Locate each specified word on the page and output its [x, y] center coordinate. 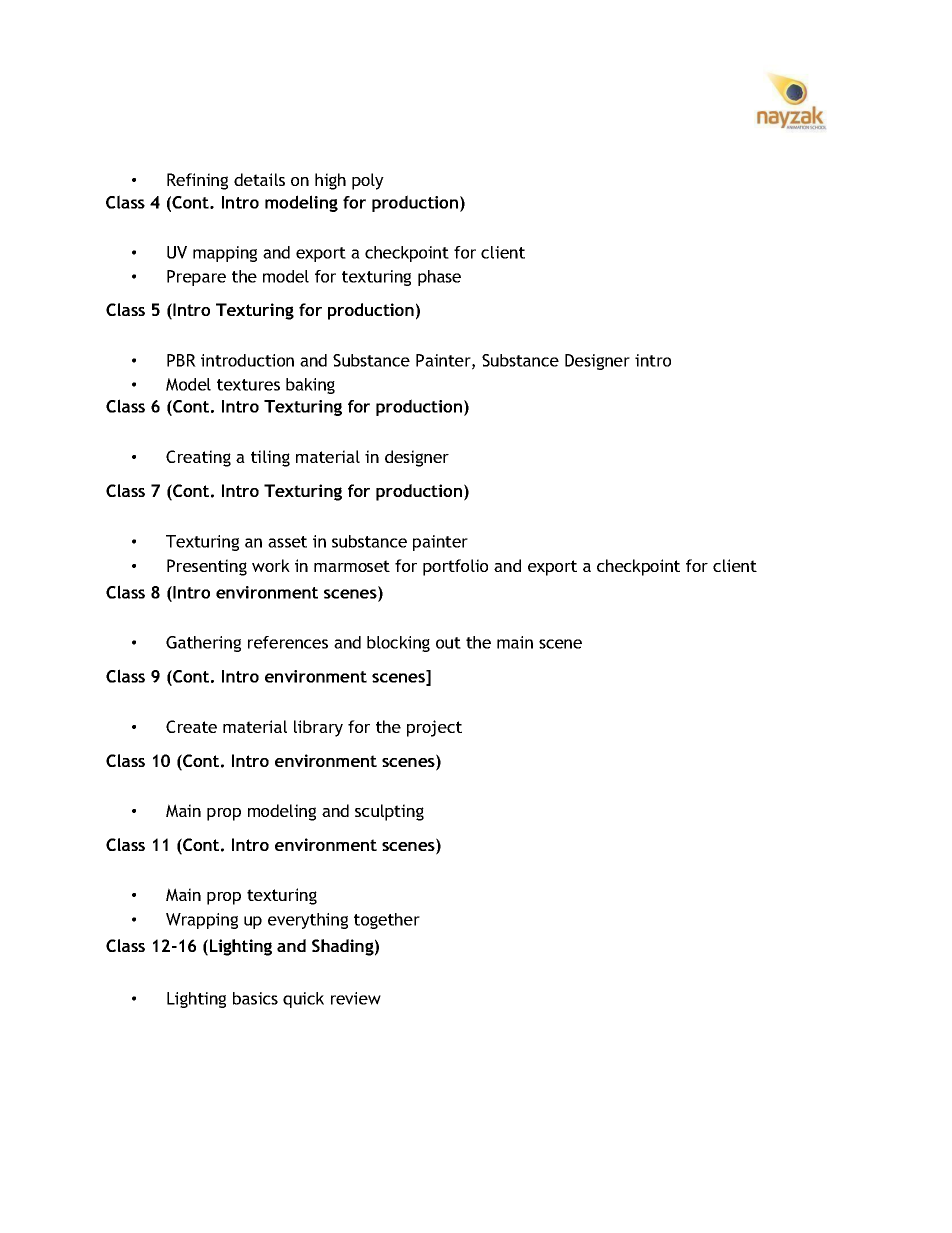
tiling [270, 458]
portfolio [455, 567]
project [434, 728]
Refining [197, 181]
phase [439, 278]
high [330, 181]
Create [191, 726]
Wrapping [202, 921]
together [387, 921]
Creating [198, 458]
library [318, 728]
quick [303, 1000]
